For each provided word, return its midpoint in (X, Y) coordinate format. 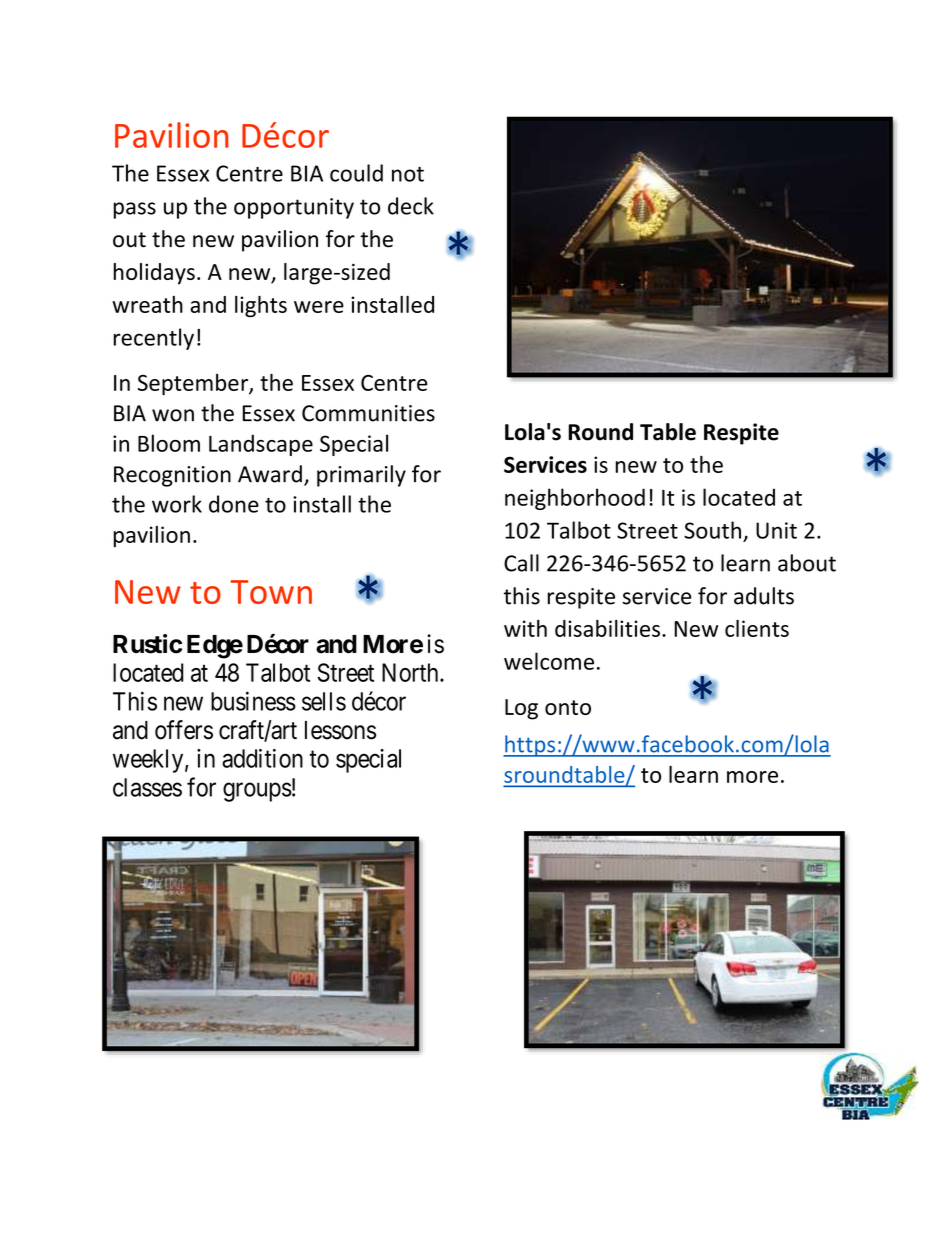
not (408, 174)
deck (411, 206)
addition (262, 758)
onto (568, 707)
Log (521, 709)
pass (134, 210)
